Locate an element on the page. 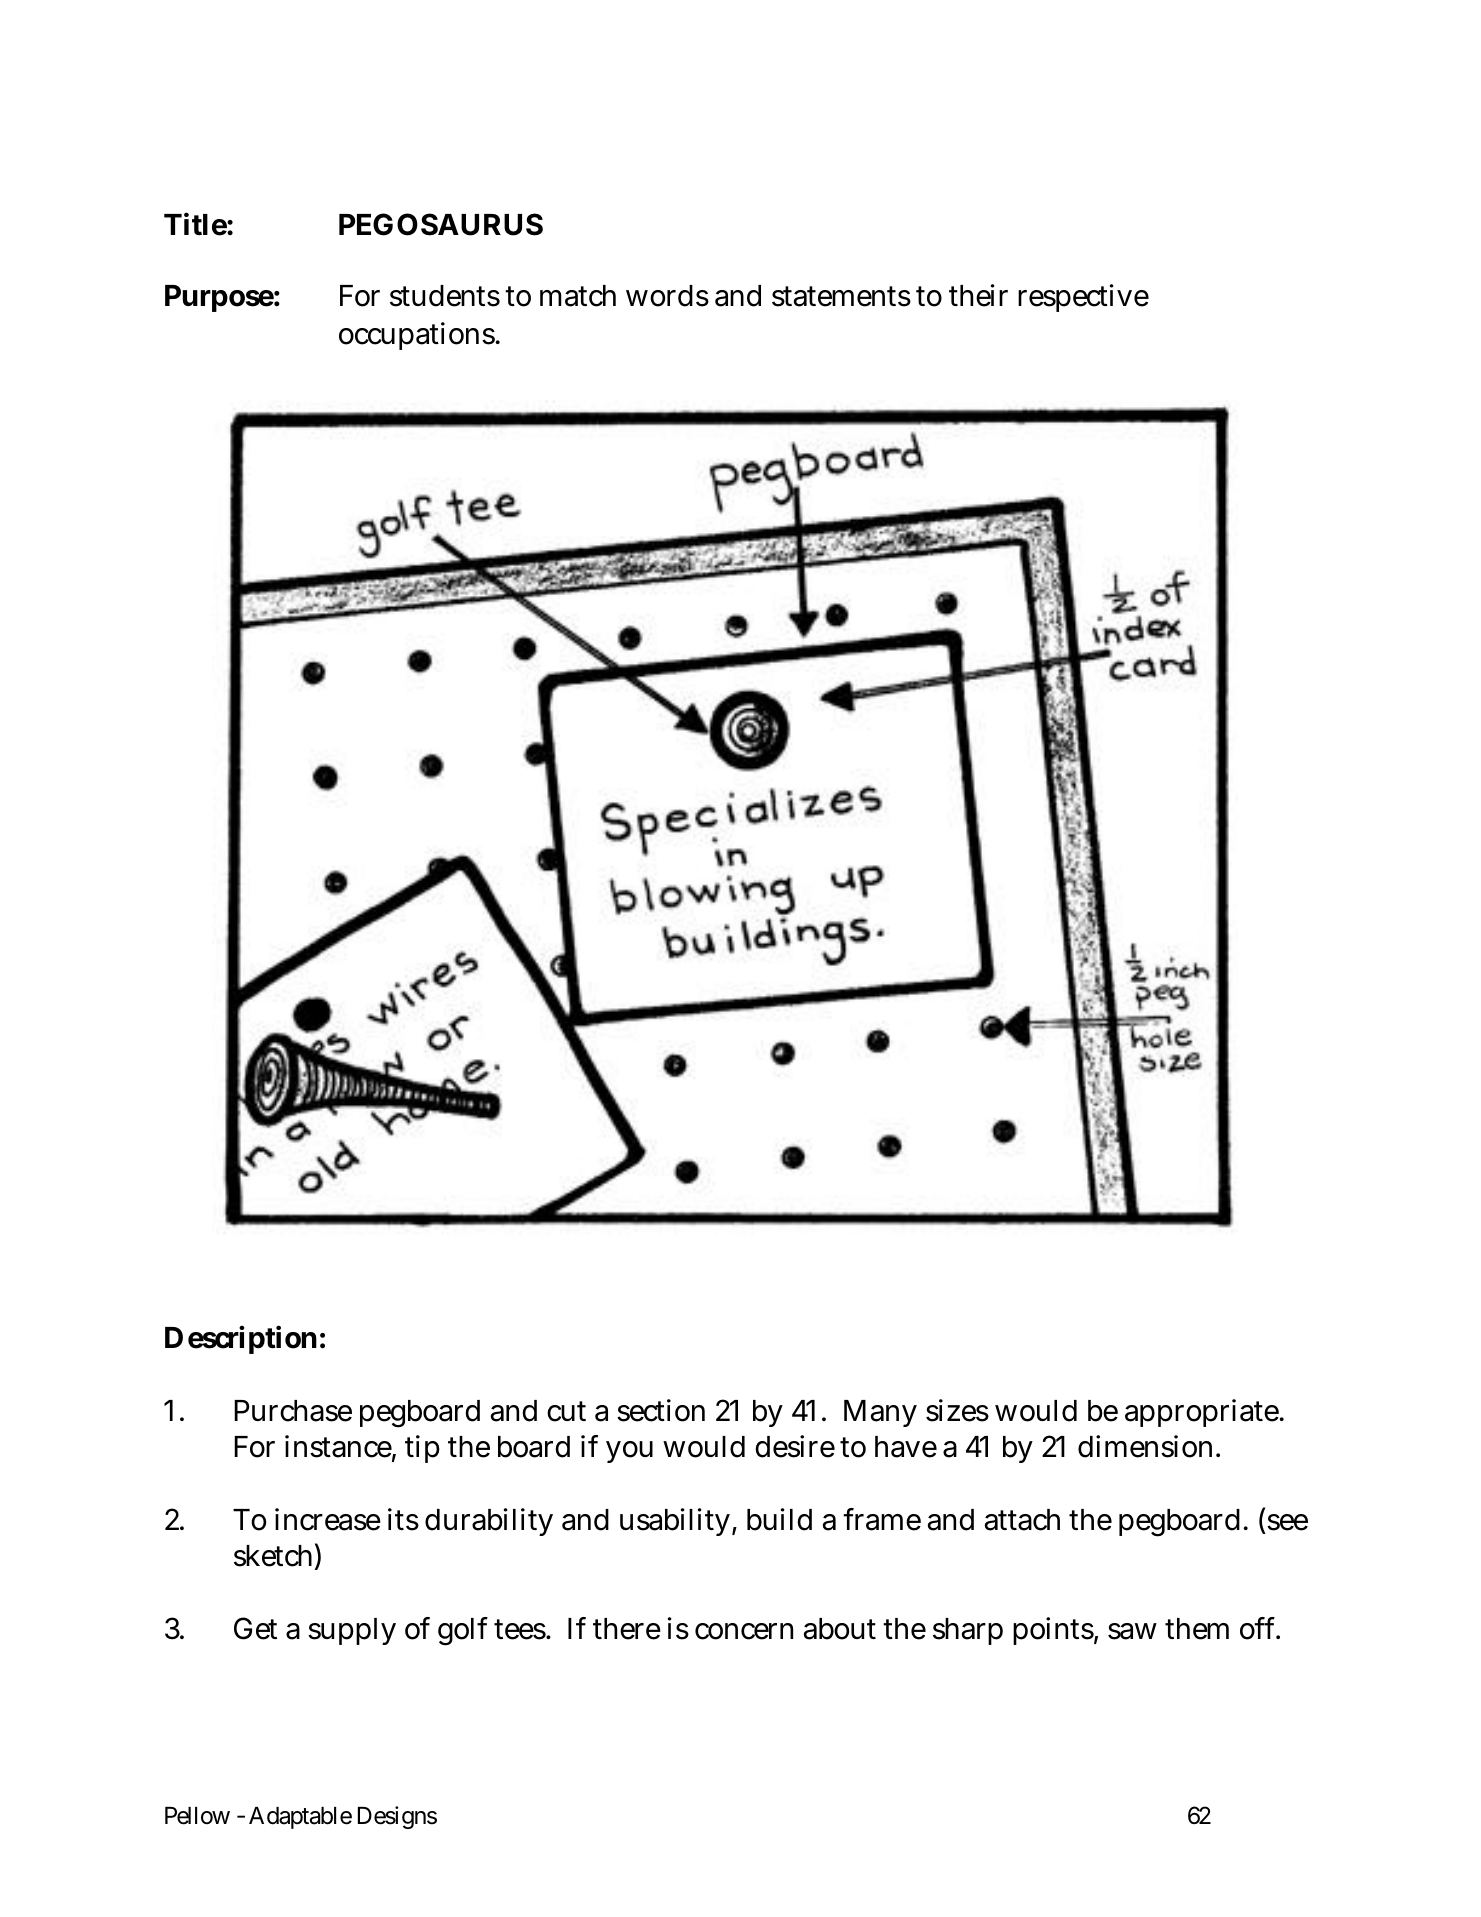 This page has height=1917, width=1481. statements is located at coordinates (841, 296).
